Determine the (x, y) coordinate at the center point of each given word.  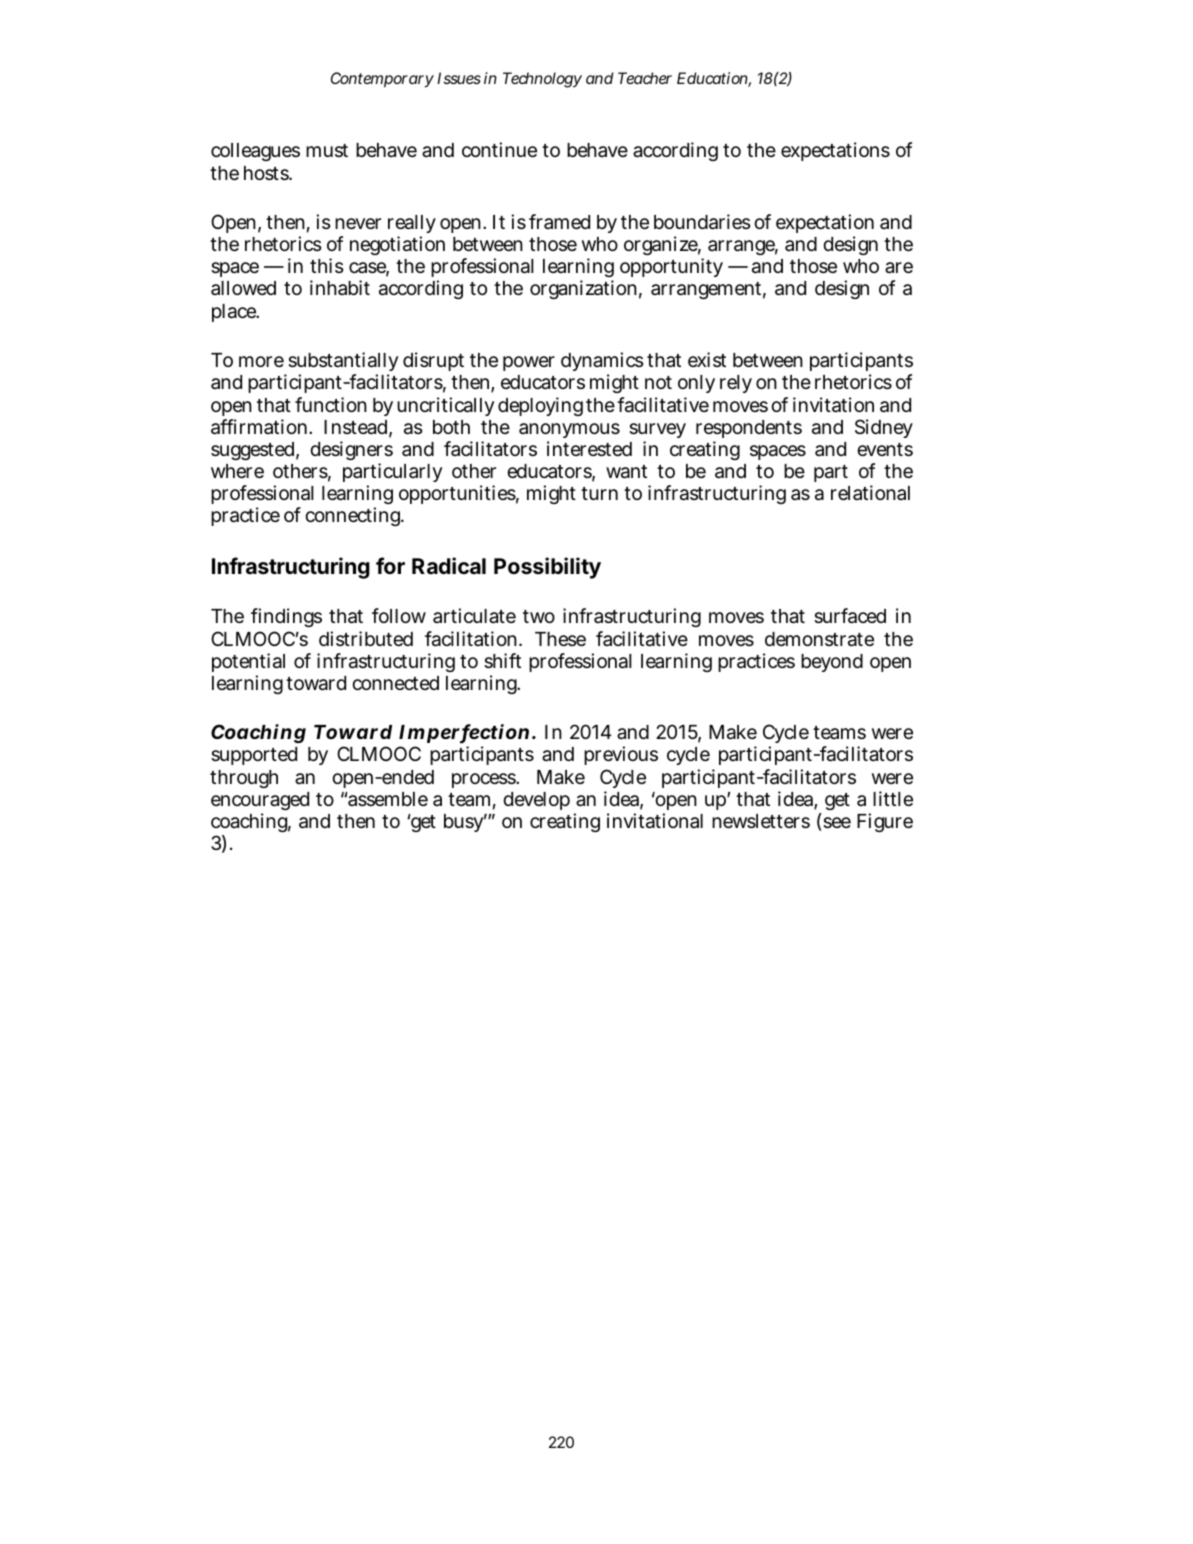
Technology (542, 80)
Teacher (645, 78)
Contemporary (382, 80)
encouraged (260, 803)
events (885, 449)
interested (589, 448)
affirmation (261, 427)
